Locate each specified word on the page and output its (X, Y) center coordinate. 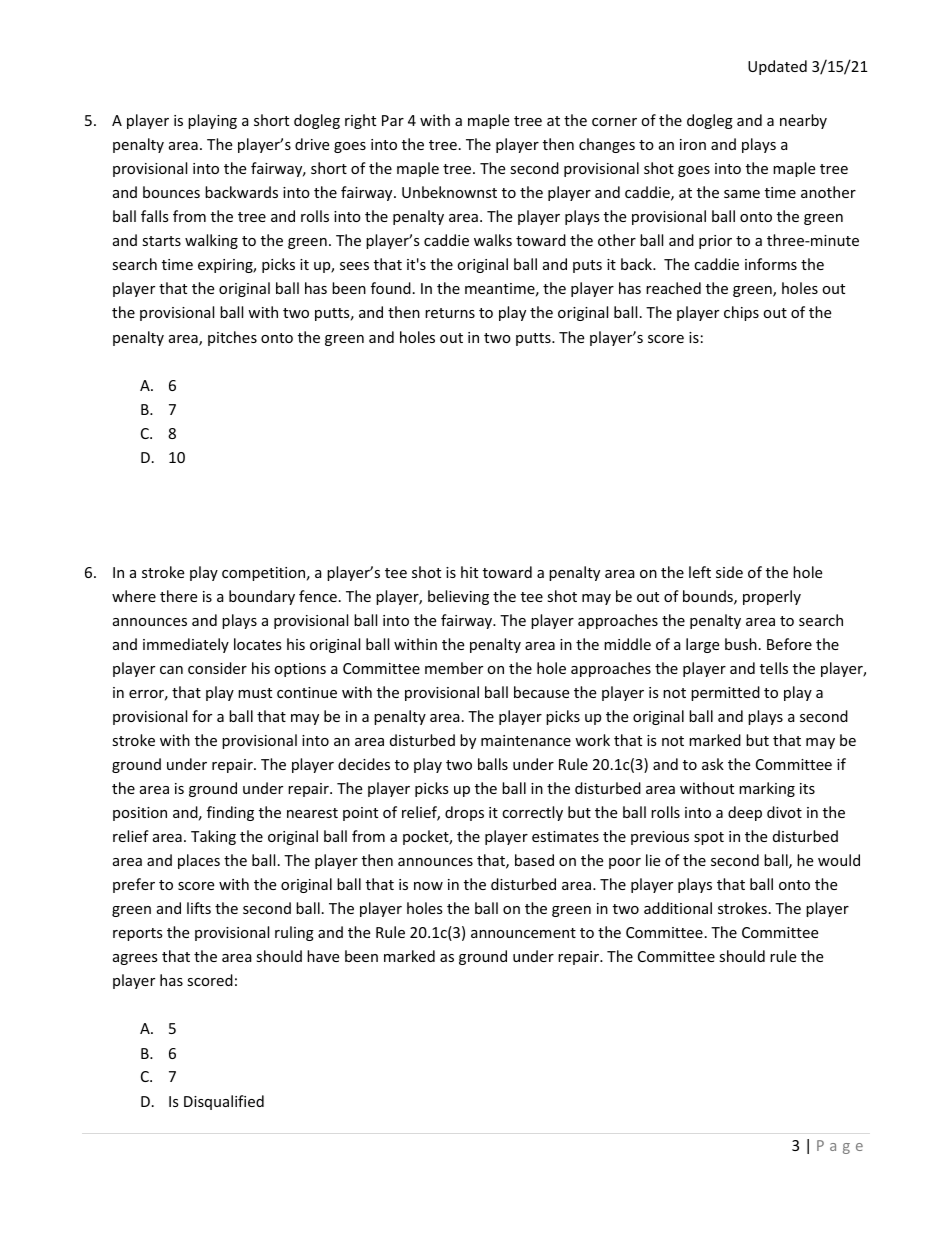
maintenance (526, 740)
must (255, 693)
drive (312, 144)
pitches (232, 338)
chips (741, 313)
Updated (777, 67)
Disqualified (224, 1102)
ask (713, 764)
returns (450, 313)
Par (393, 120)
